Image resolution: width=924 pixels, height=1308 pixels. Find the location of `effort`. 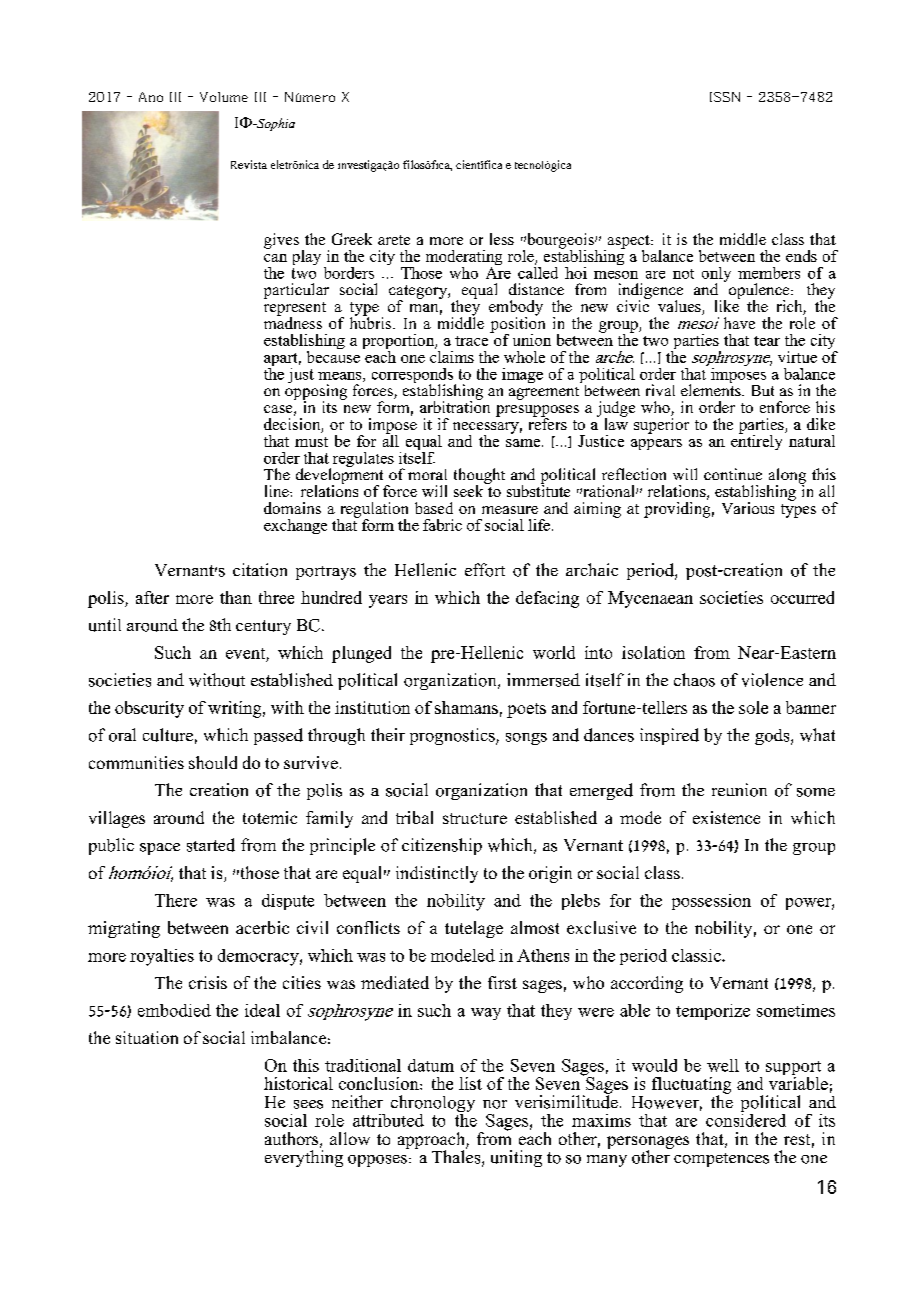

effort is located at coordinates (485, 570).
